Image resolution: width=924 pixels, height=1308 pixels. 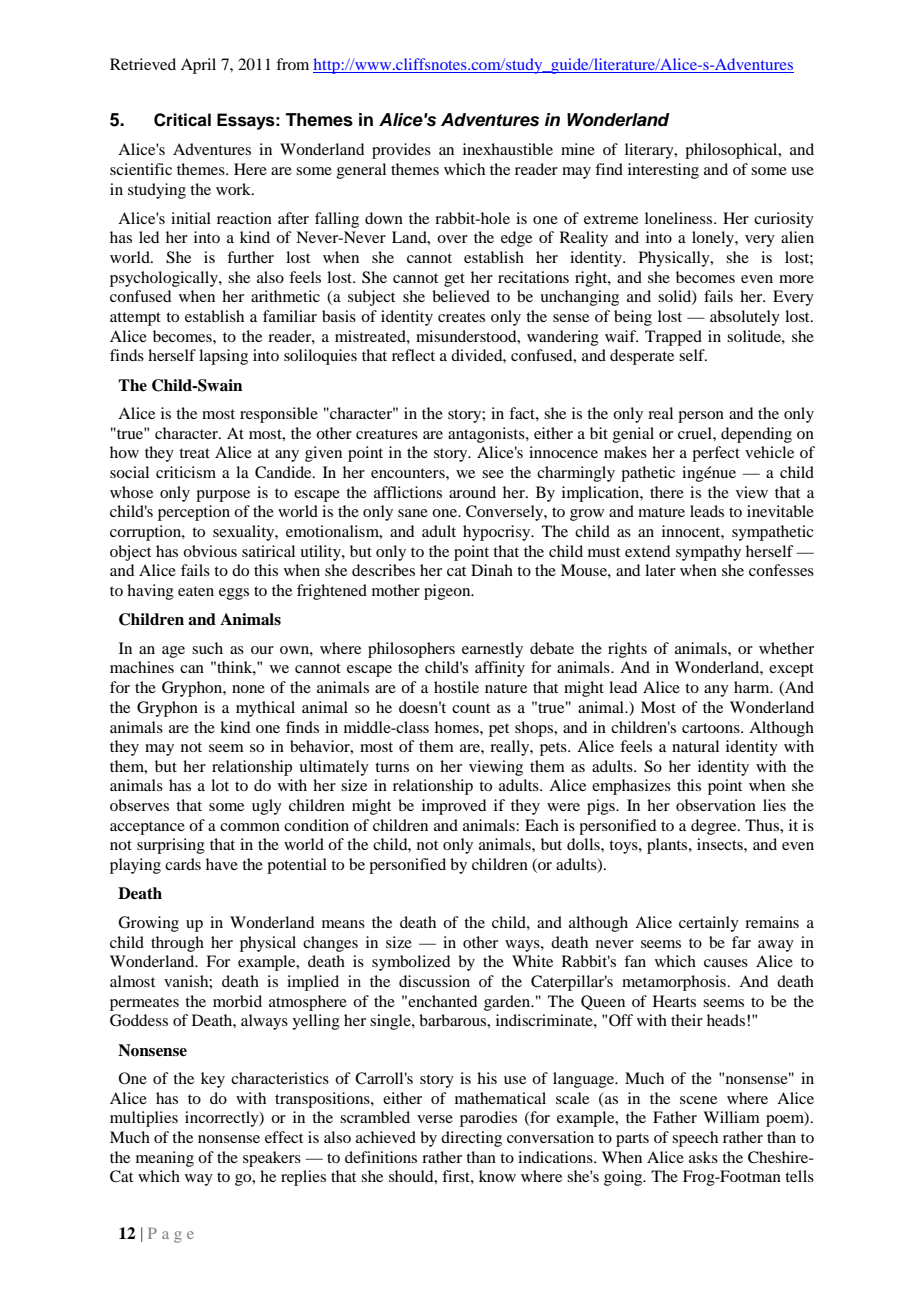 I want to click on observation, so click(x=716, y=805).
